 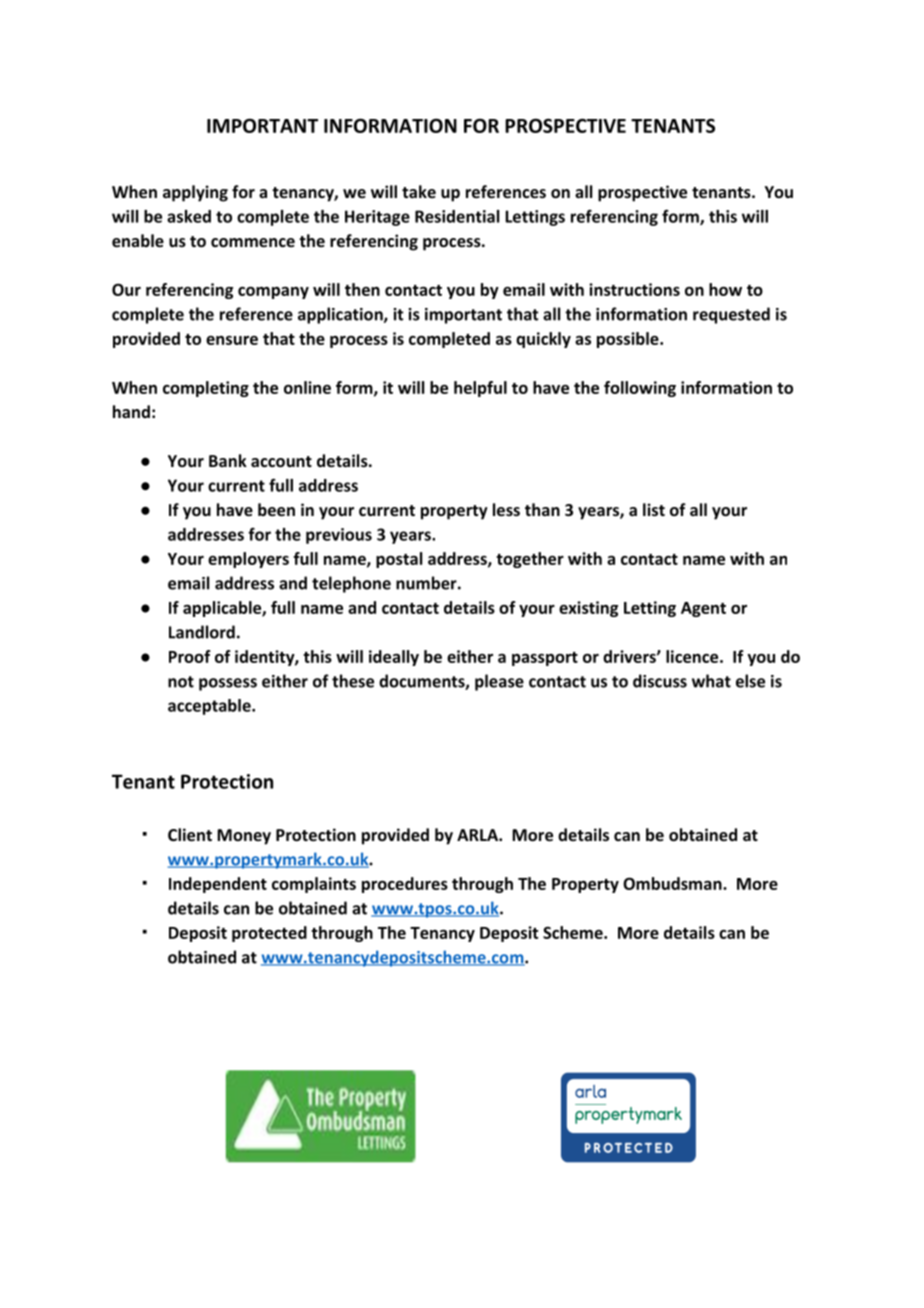 What do you see at coordinates (399, 560) in the document?
I see `postal` at bounding box center [399, 560].
